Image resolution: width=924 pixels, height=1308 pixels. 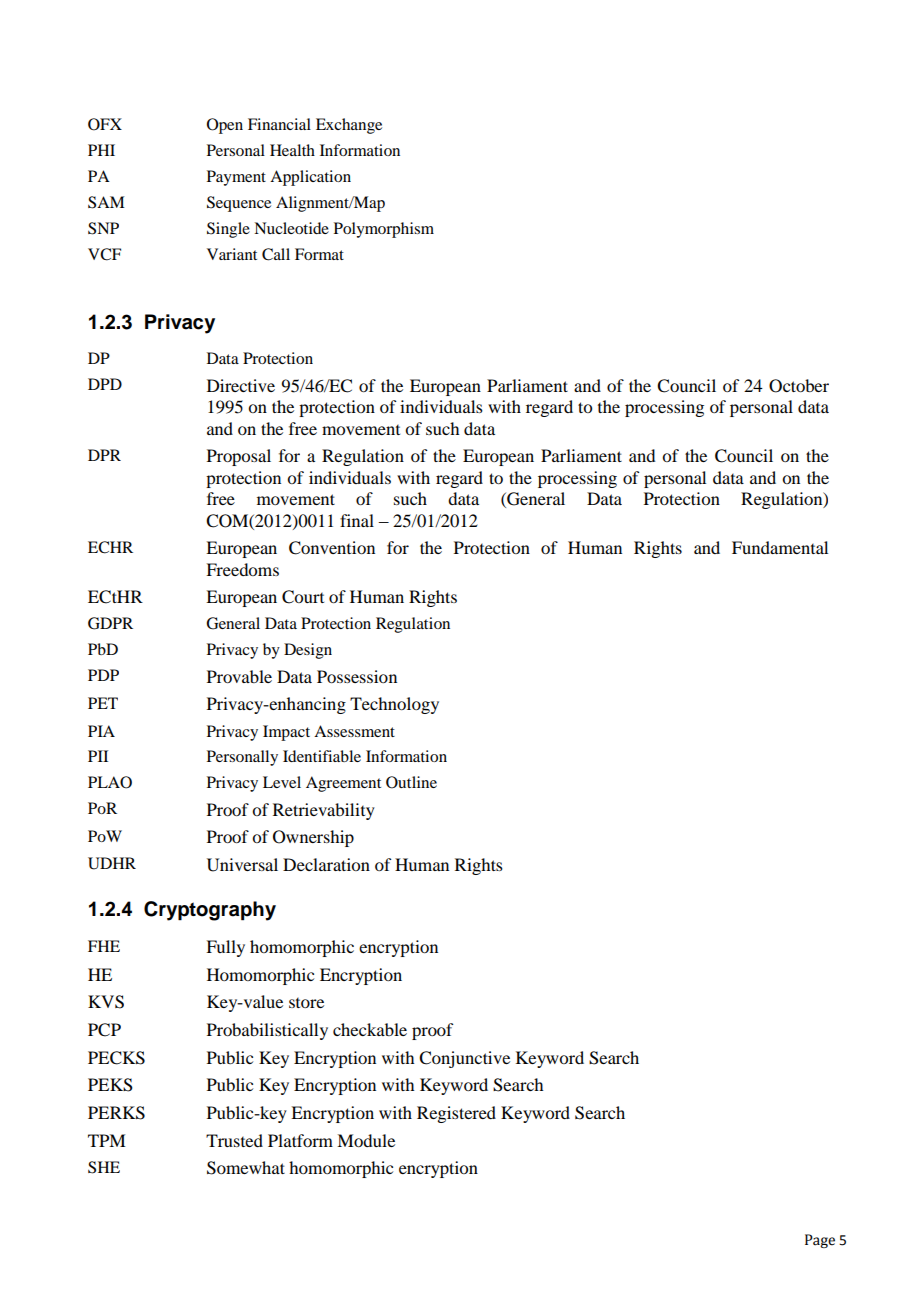 What do you see at coordinates (394, 705) in the screenshot?
I see `Technology` at bounding box center [394, 705].
